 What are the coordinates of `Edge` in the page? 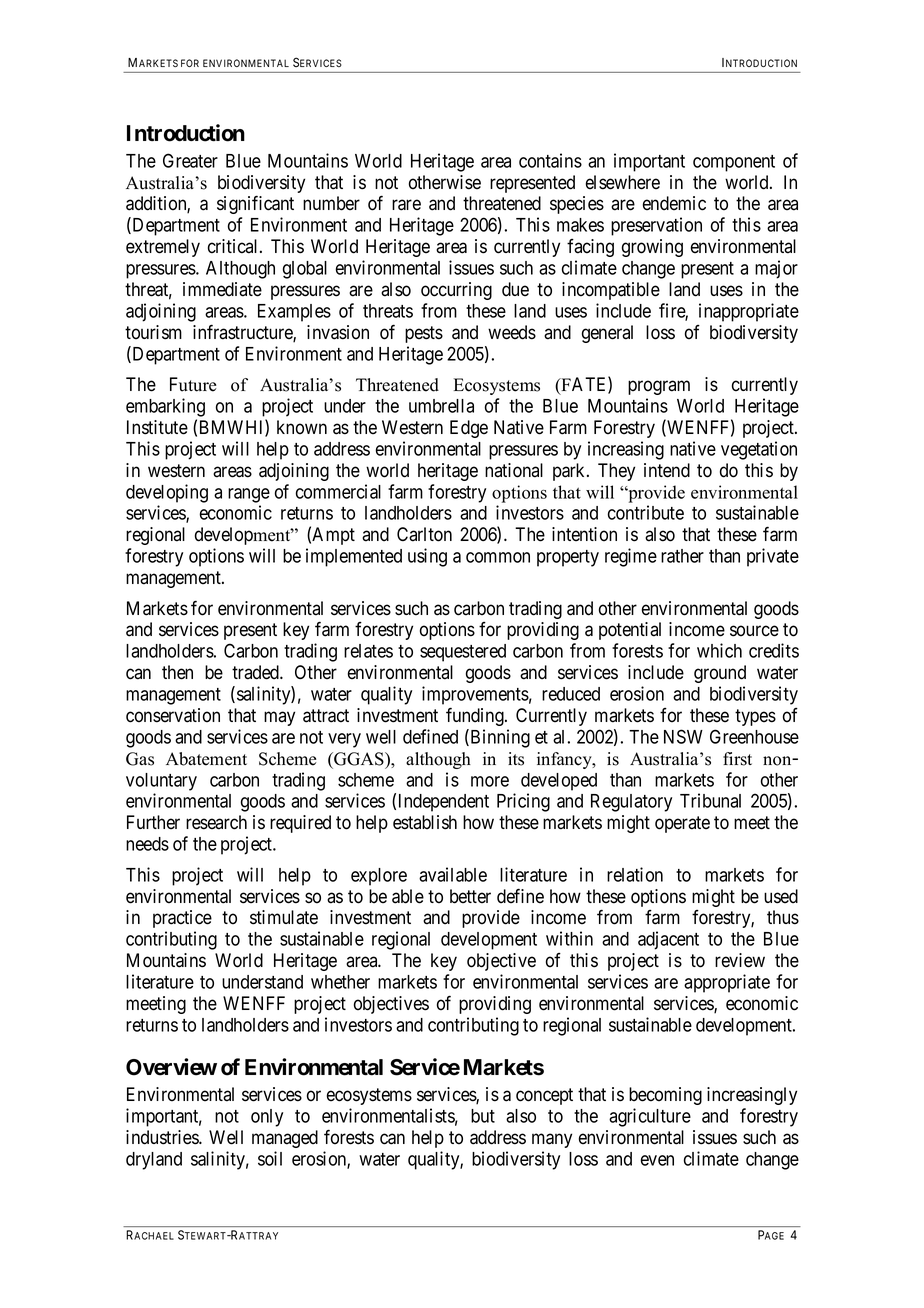 It's located at (469, 429).
